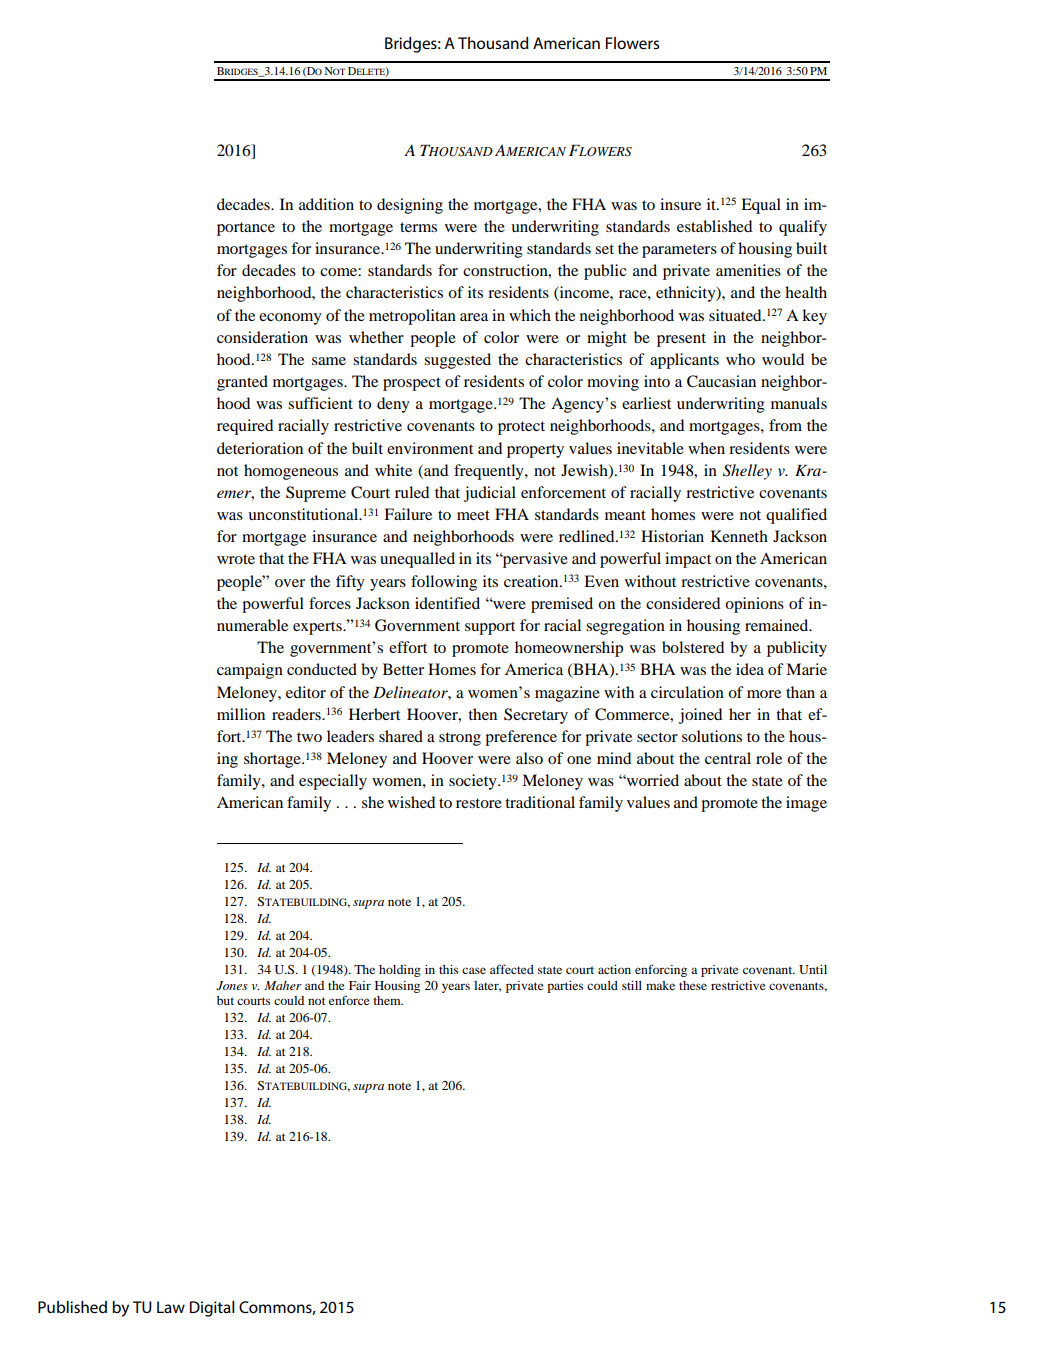 The height and width of the document is (1351, 1044). Describe the element at coordinates (262, 337) in the document. I see `consideration` at that location.
